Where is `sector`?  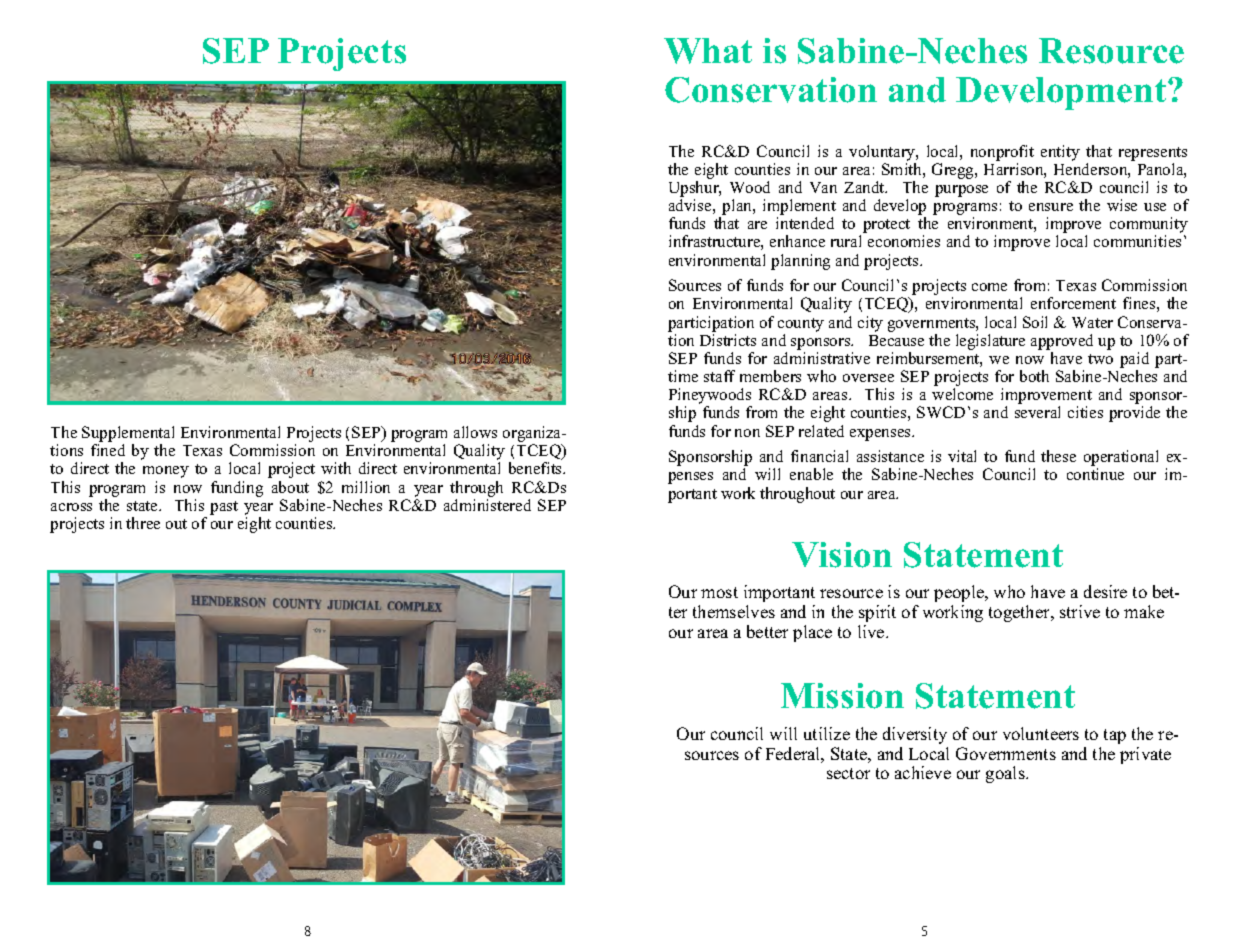 sector is located at coordinates (848, 773).
